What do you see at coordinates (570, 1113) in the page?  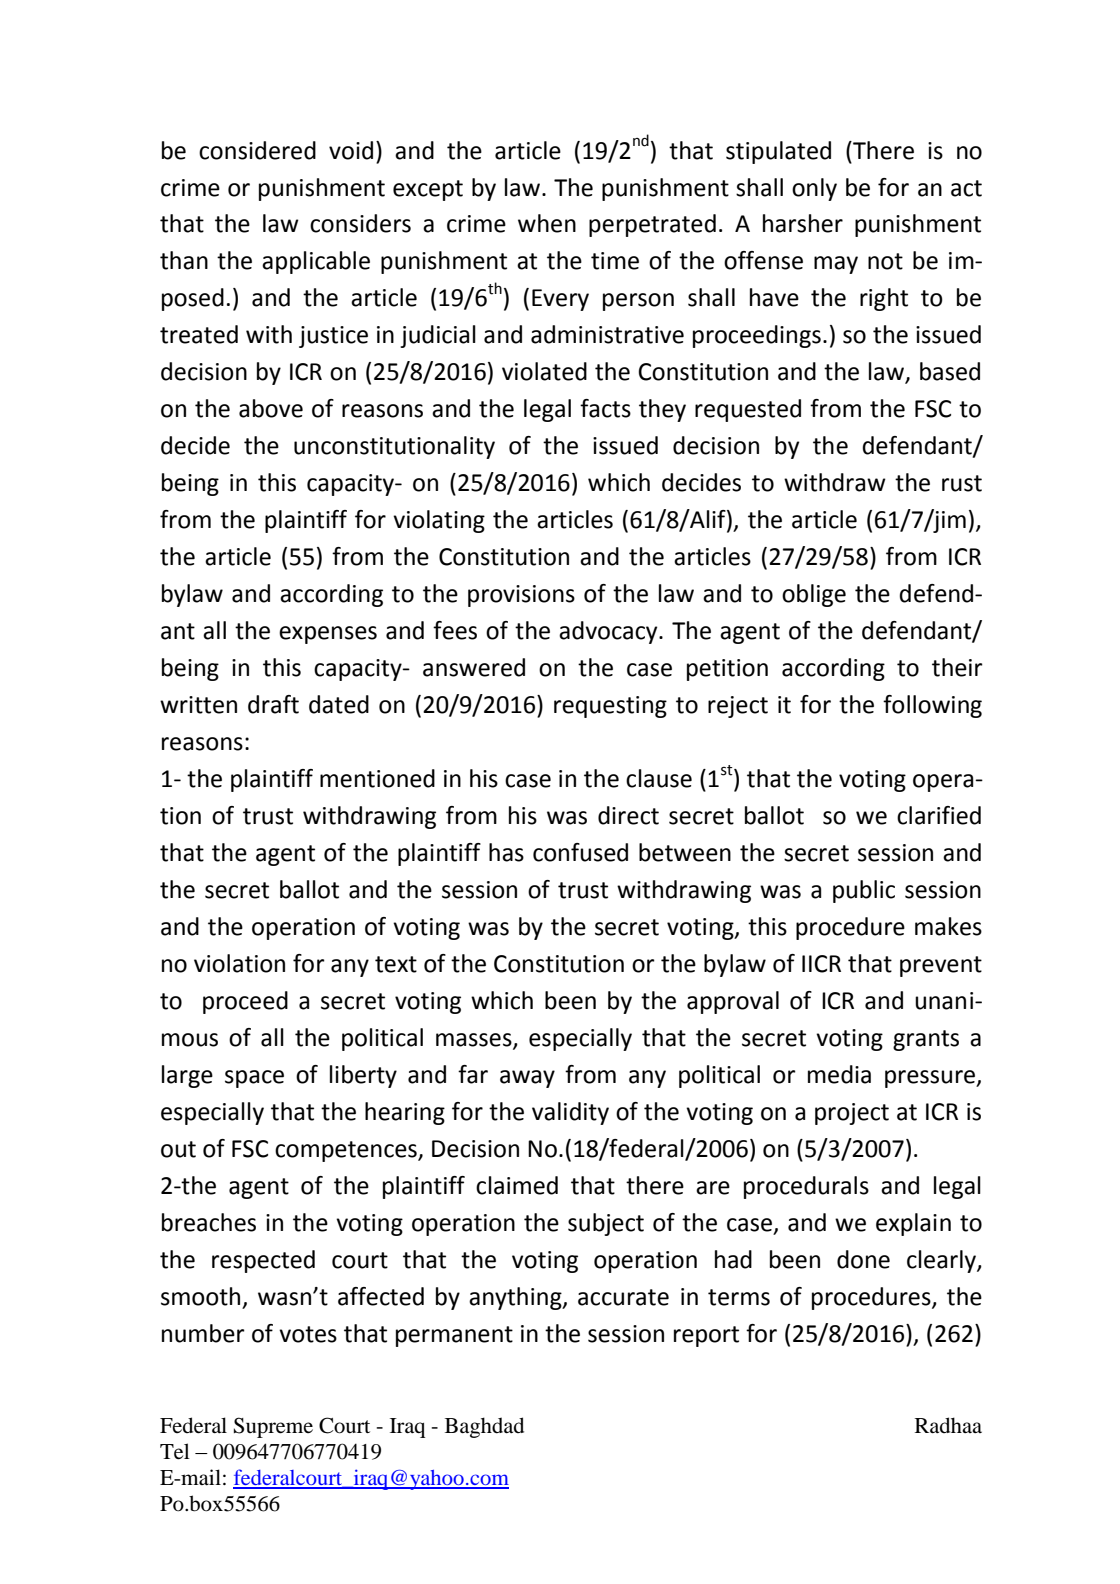 I see `validity` at bounding box center [570, 1113].
